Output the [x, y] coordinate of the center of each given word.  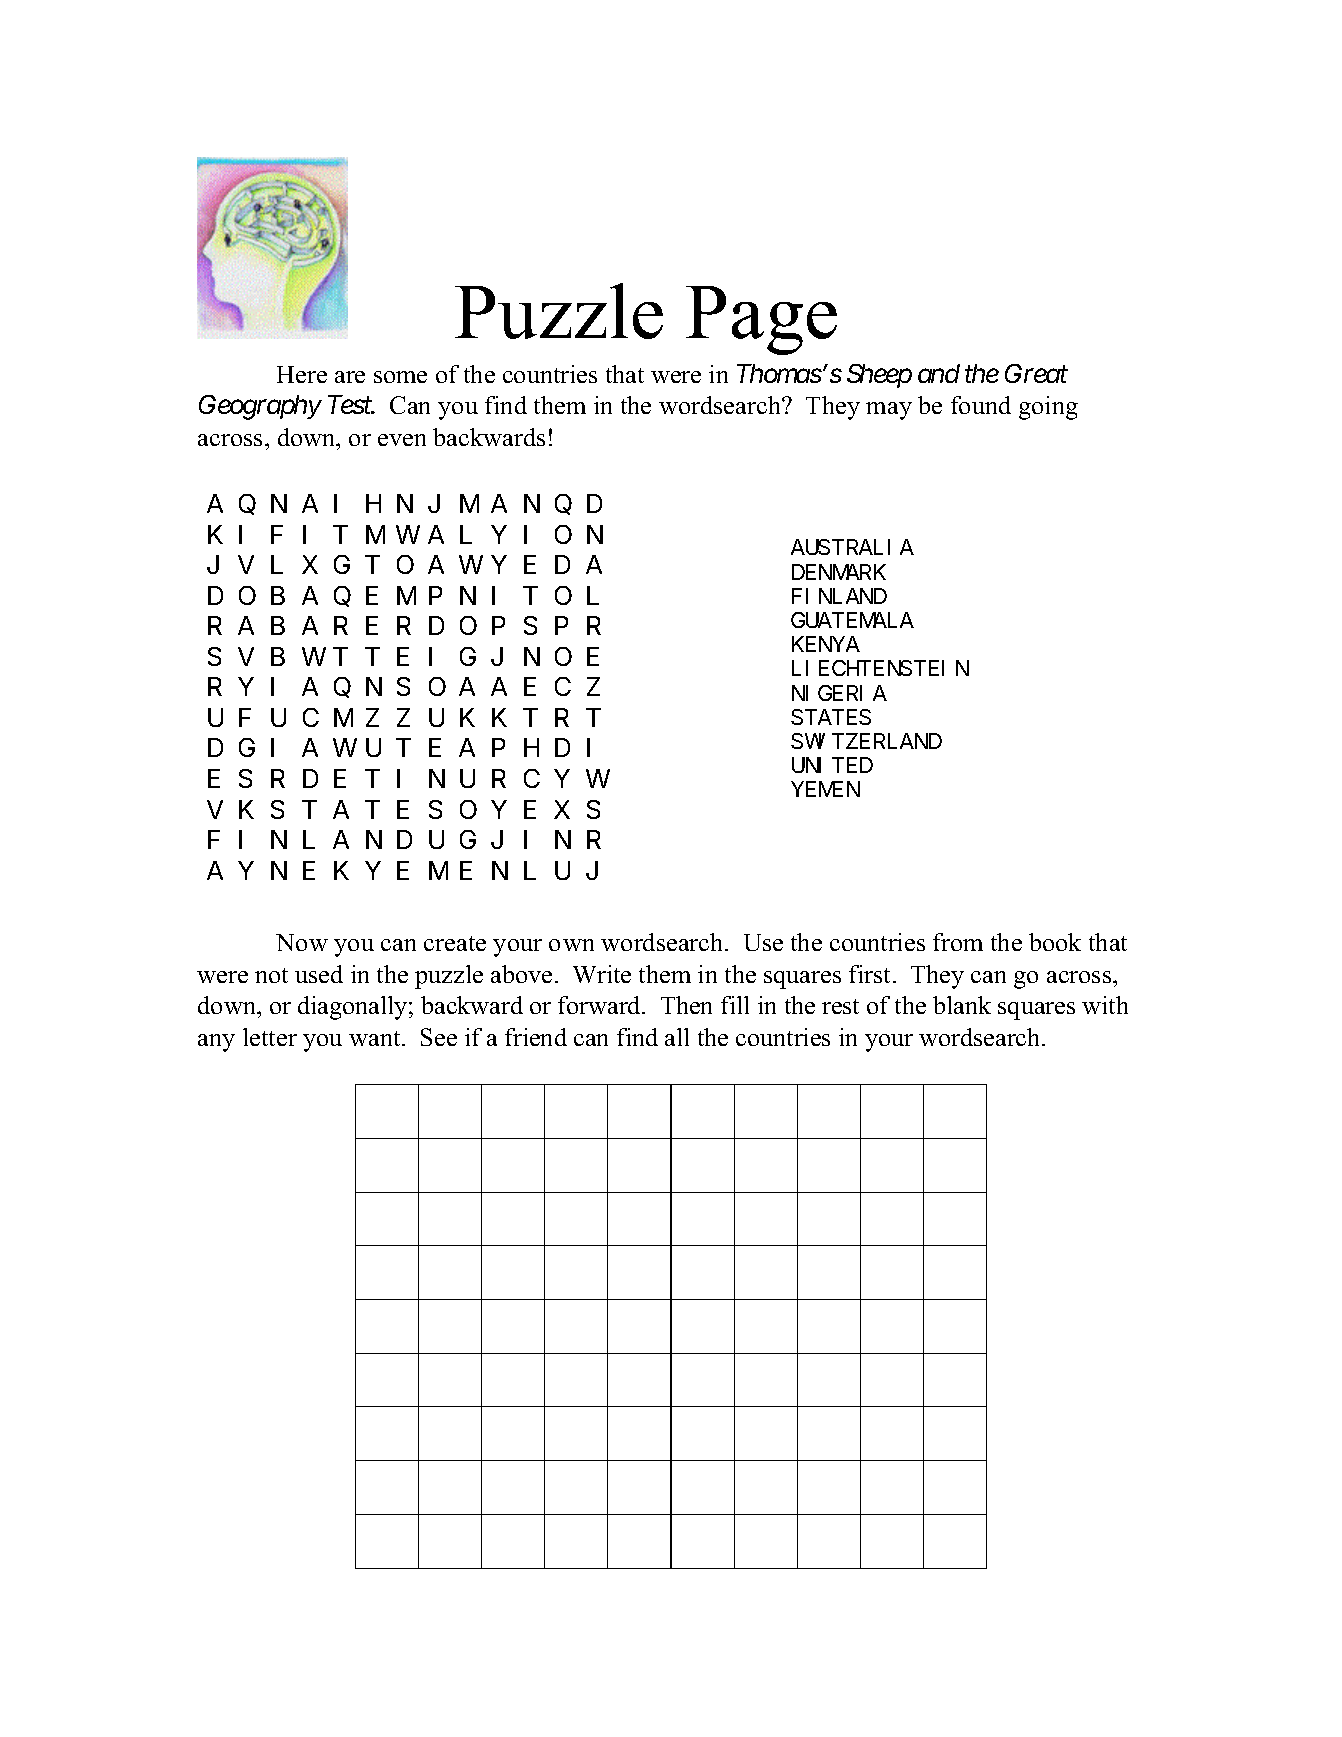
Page [761, 320]
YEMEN [826, 790]
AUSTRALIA [852, 548]
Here [302, 374]
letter [270, 1037]
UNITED [832, 766]
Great [1036, 373]
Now [302, 942]
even [402, 440]
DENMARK [839, 572]
